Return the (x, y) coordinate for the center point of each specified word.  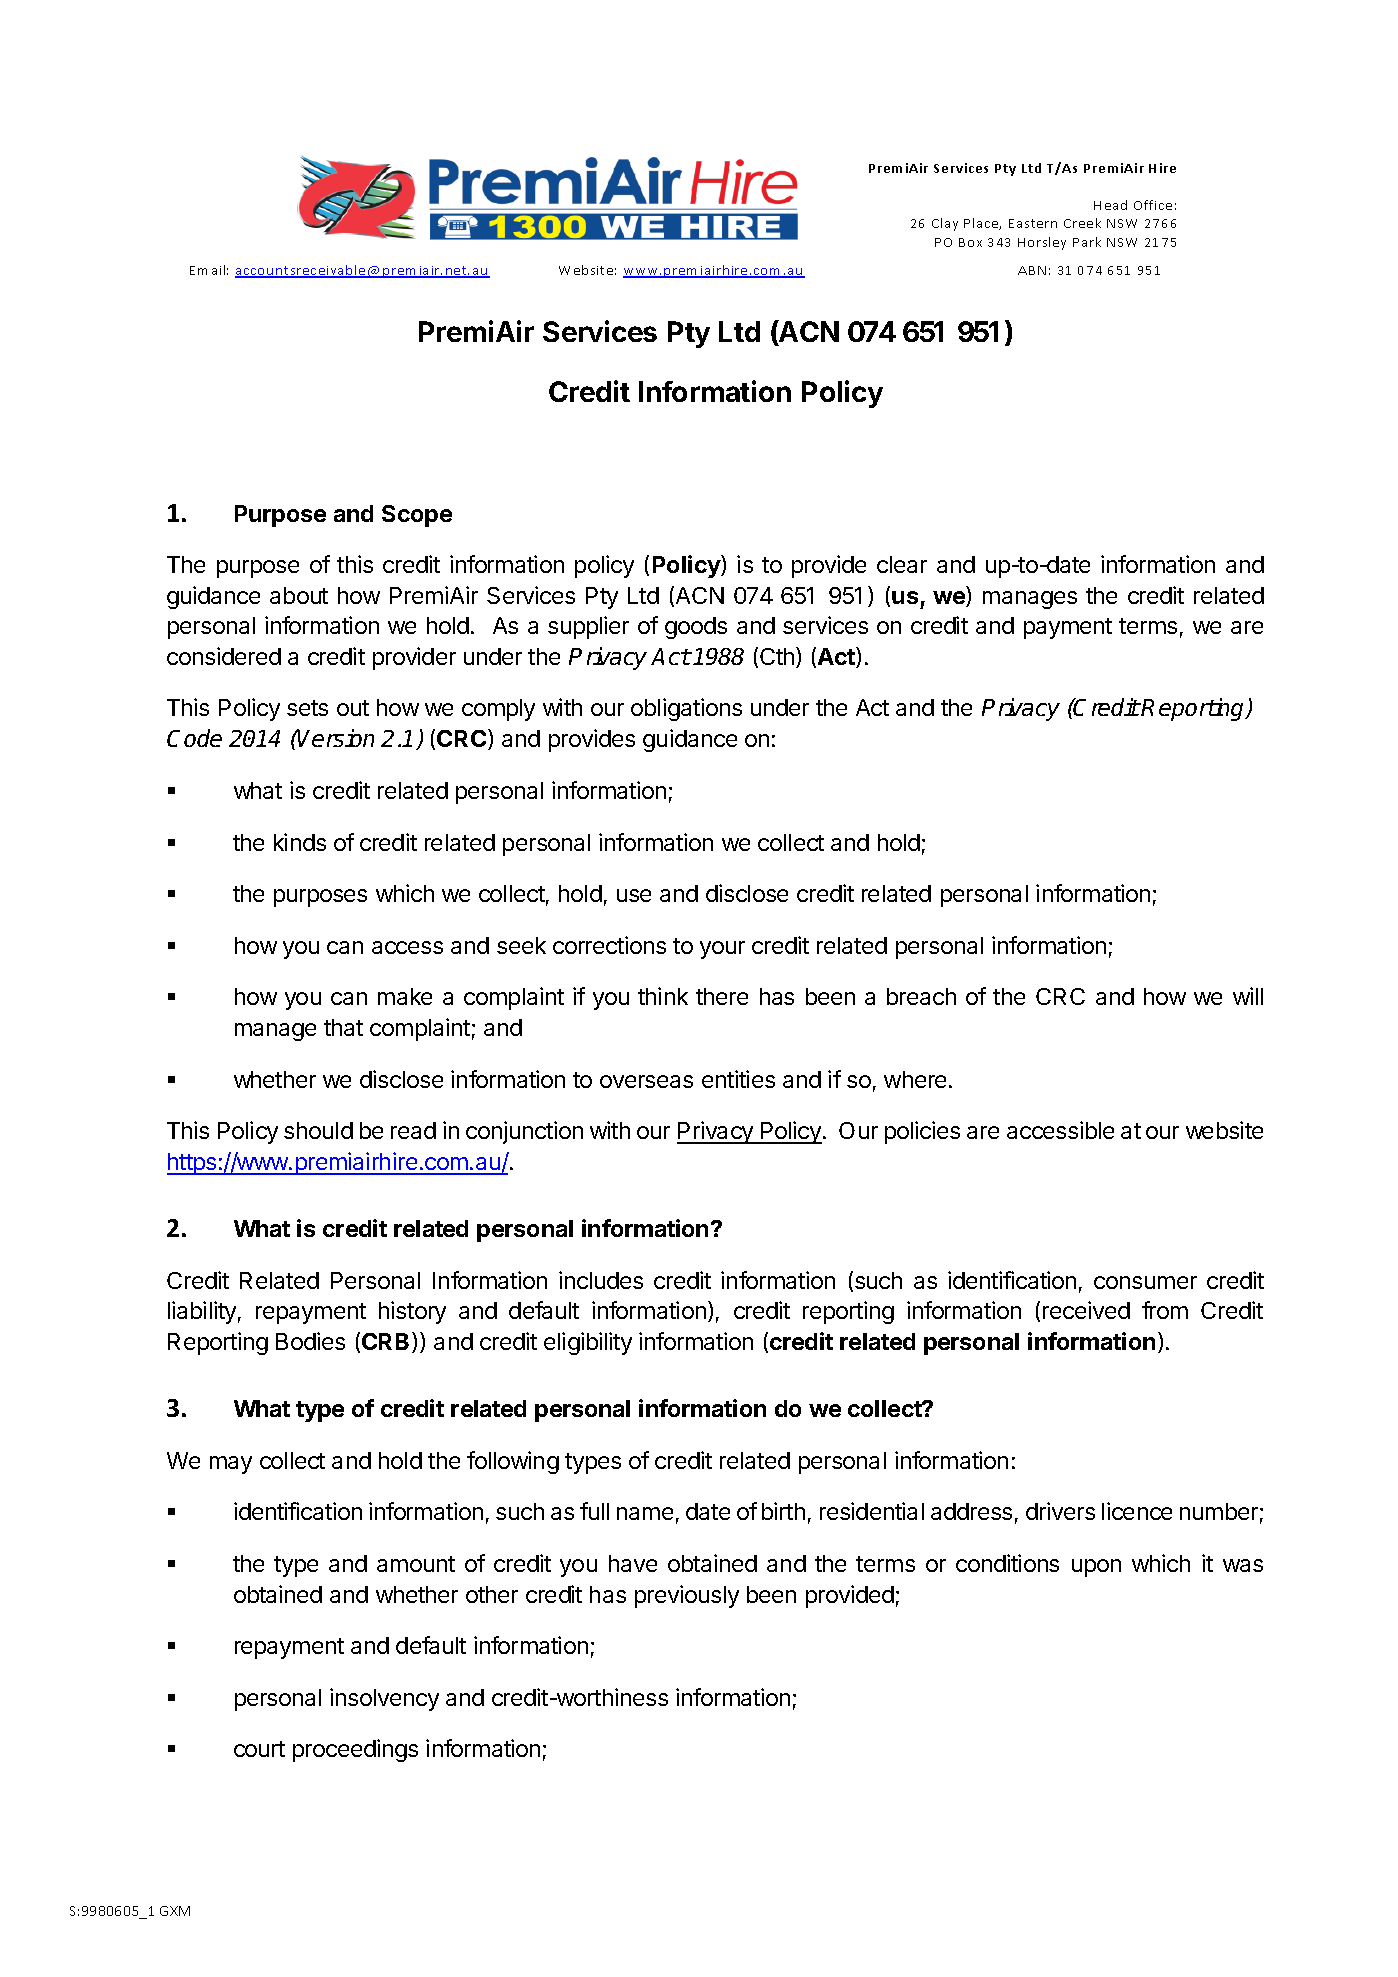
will (1248, 996)
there (722, 996)
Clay (945, 224)
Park (1087, 242)
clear (902, 564)
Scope (417, 516)
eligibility (588, 1343)
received (1086, 1310)
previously (687, 1596)
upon (1096, 1568)
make (405, 996)
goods (696, 628)
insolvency (384, 1699)
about (299, 595)
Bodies (310, 1341)
